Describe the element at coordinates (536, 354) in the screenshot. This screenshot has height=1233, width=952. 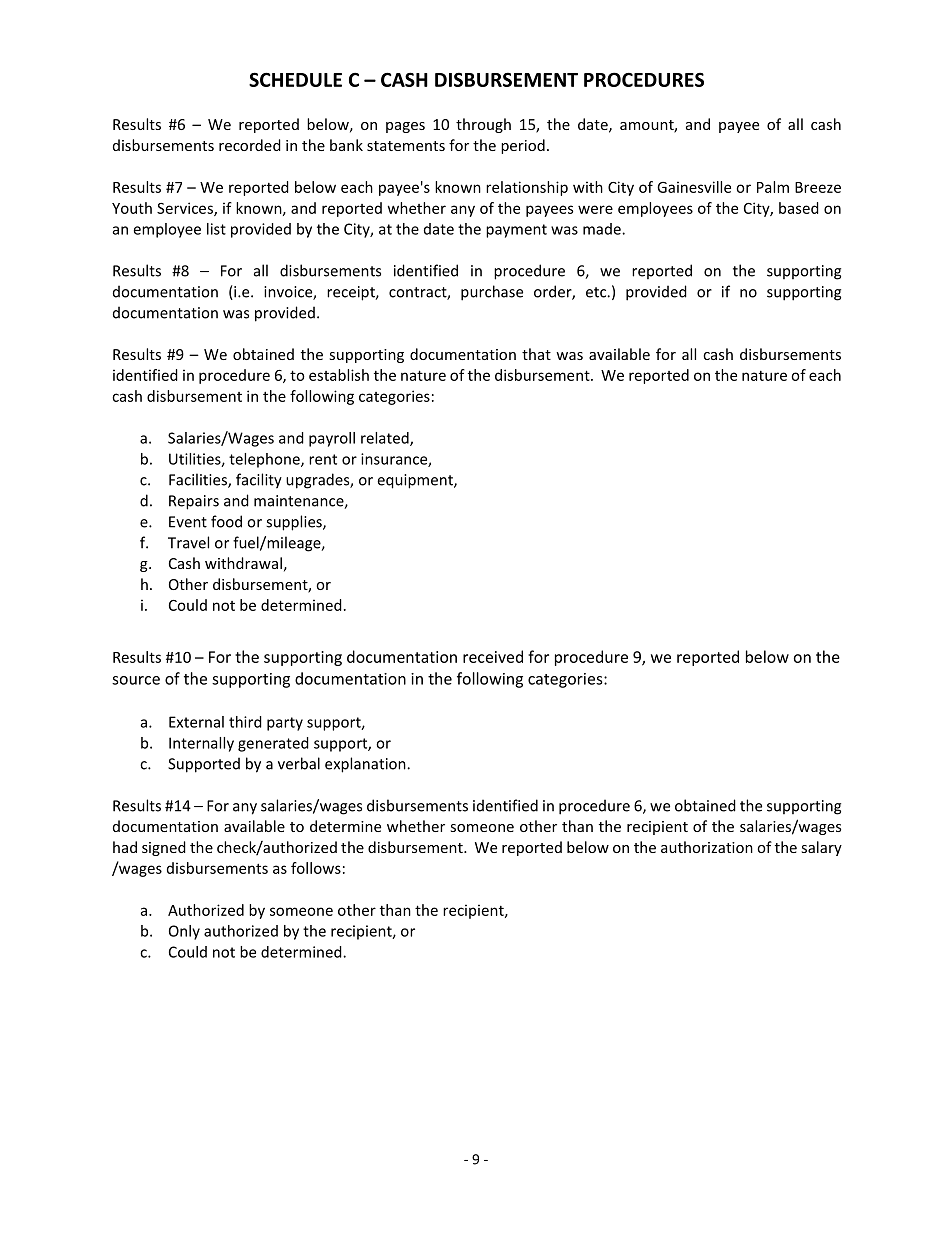
I see `that` at that location.
